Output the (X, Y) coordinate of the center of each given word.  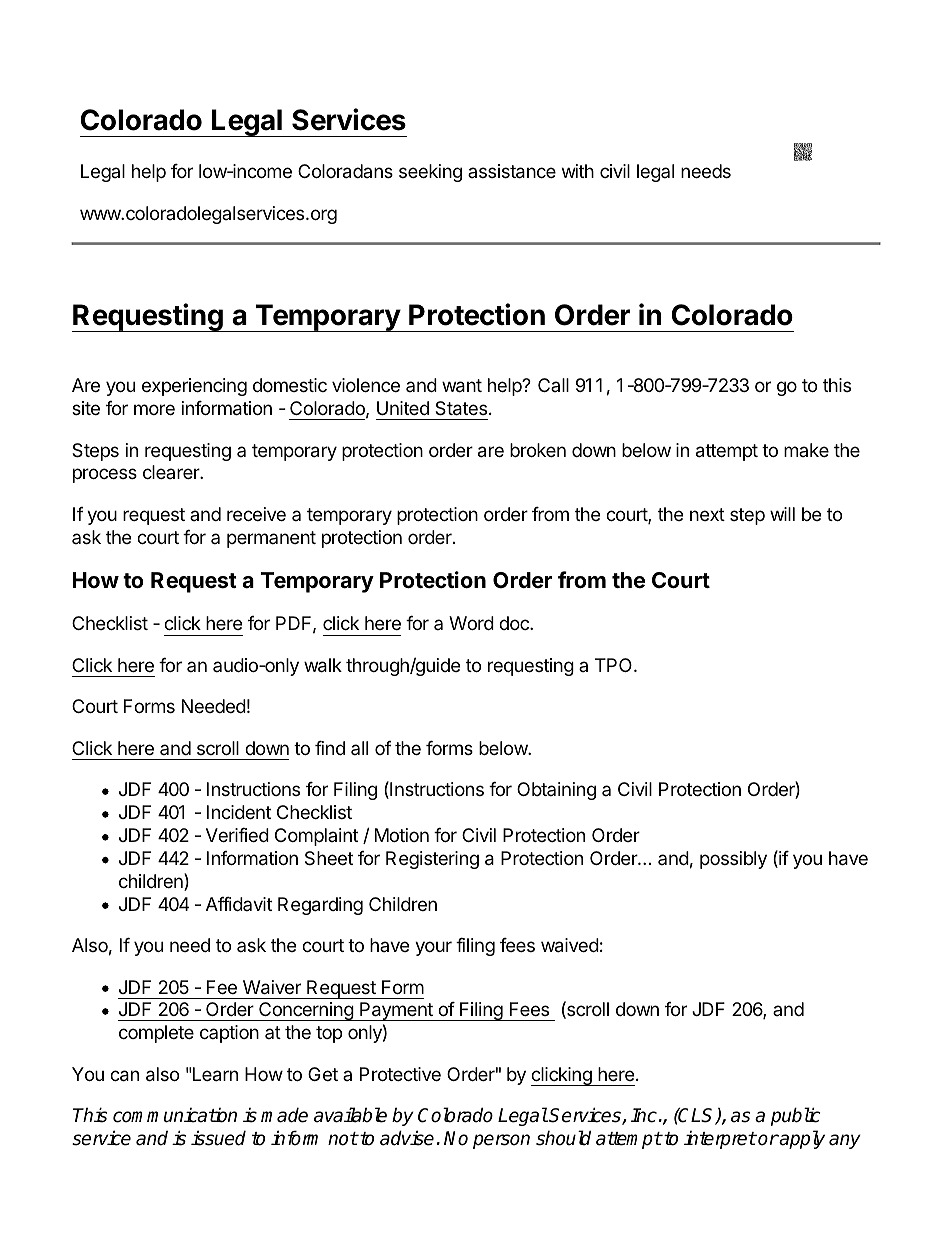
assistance (512, 171)
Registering (432, 860)
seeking (430, 173)
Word (471, 623)
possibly (733, 860)
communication (175, 1115)
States (461, 408)
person (501, 1141)
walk (323, 665)
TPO (615, 665)
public (796, 1116)
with (578, 171)
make (806, 450)
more (154, 409)
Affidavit (239, 904)
